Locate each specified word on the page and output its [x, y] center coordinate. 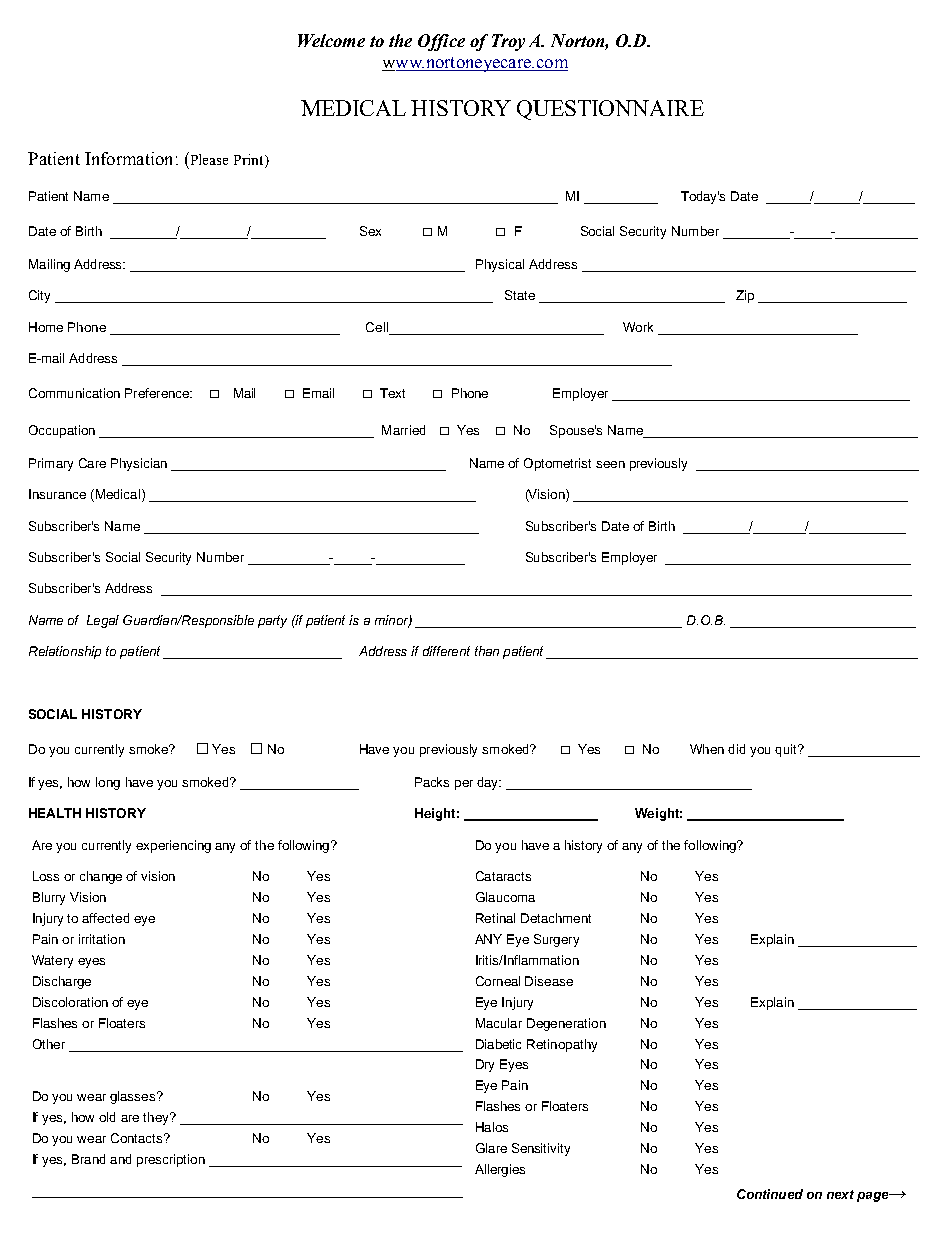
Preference [158, 393]
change [101, 877]
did [736, 749]
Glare [491, 1148]
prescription [171, 1160]
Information [128, 158]
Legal [103, 621]
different [446, 651]
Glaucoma [505, 897]
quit [787, 750]
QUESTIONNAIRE [610, 110]
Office [441, 42]
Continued [770, 1194]
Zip [745, 296]
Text [392, 393]
